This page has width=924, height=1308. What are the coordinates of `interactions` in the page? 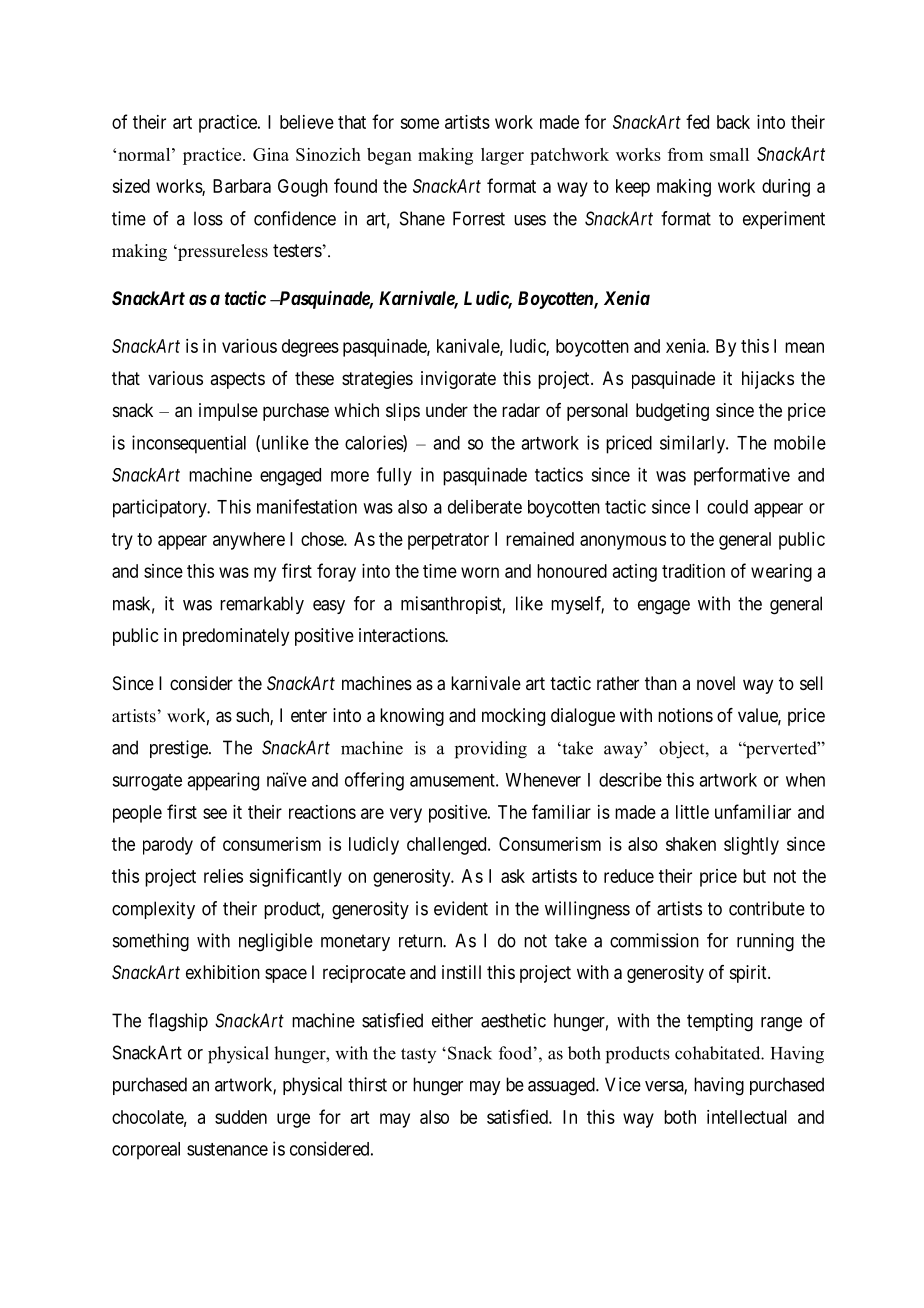 It's located at (402, 635).
